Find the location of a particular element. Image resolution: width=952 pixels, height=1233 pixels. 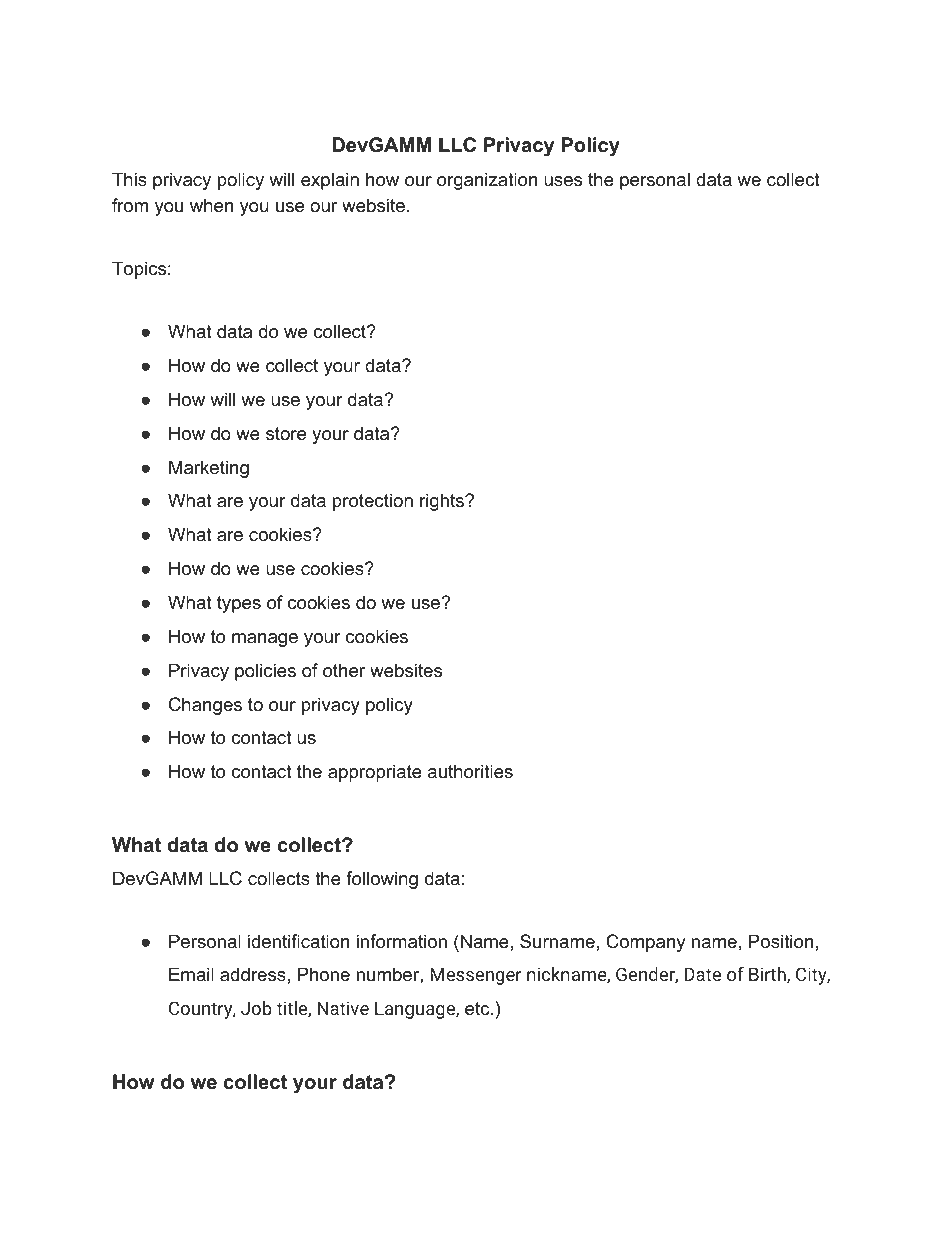

organization is located at coordinates (487, 181).
